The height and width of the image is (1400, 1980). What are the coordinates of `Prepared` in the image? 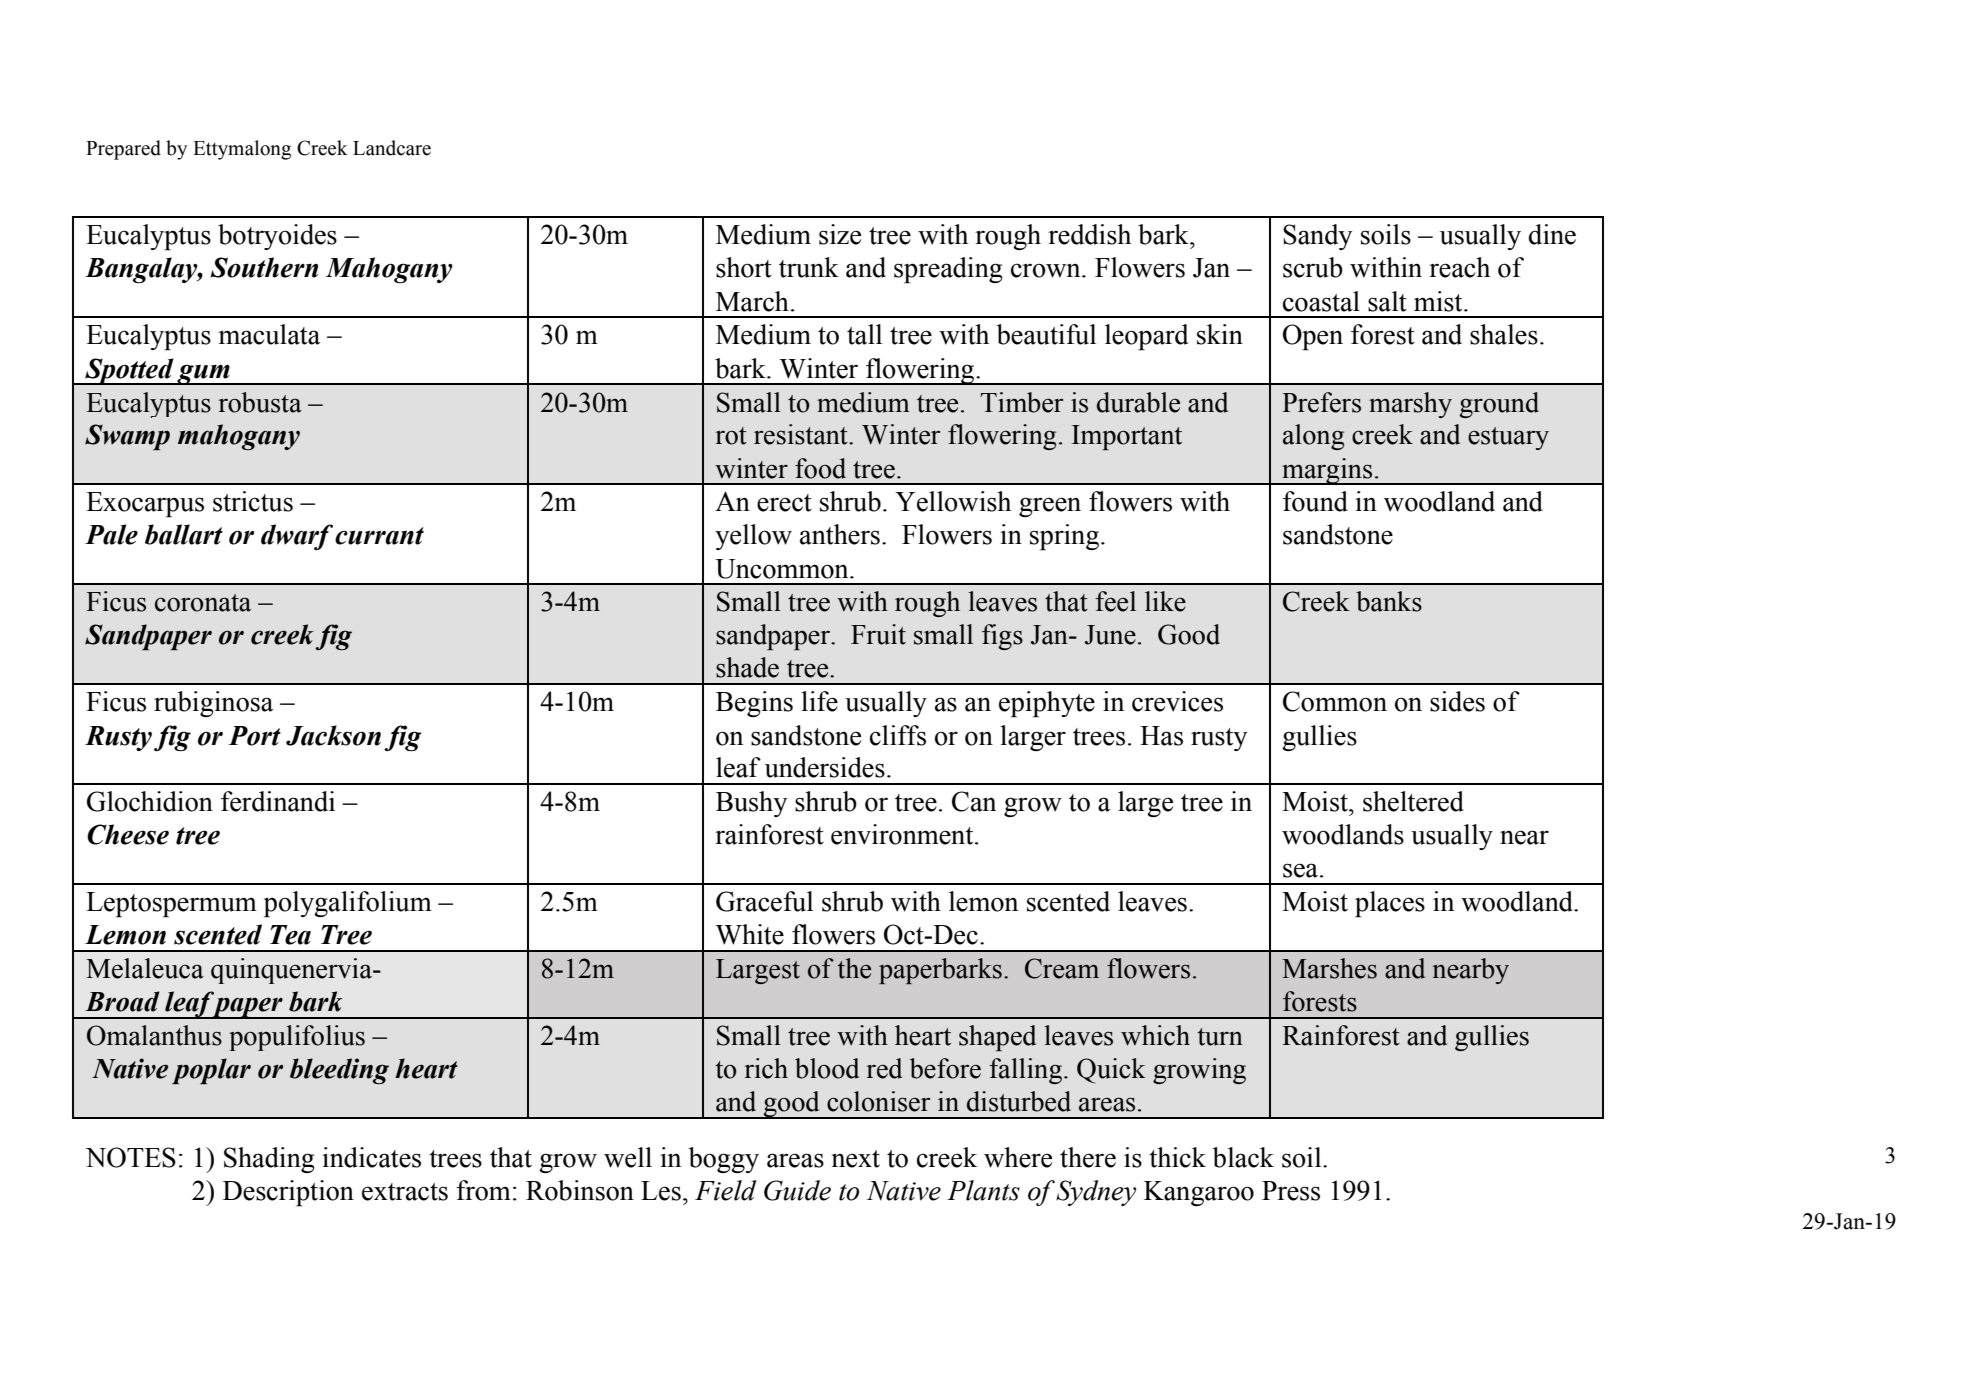 It's located at (123, 150).
